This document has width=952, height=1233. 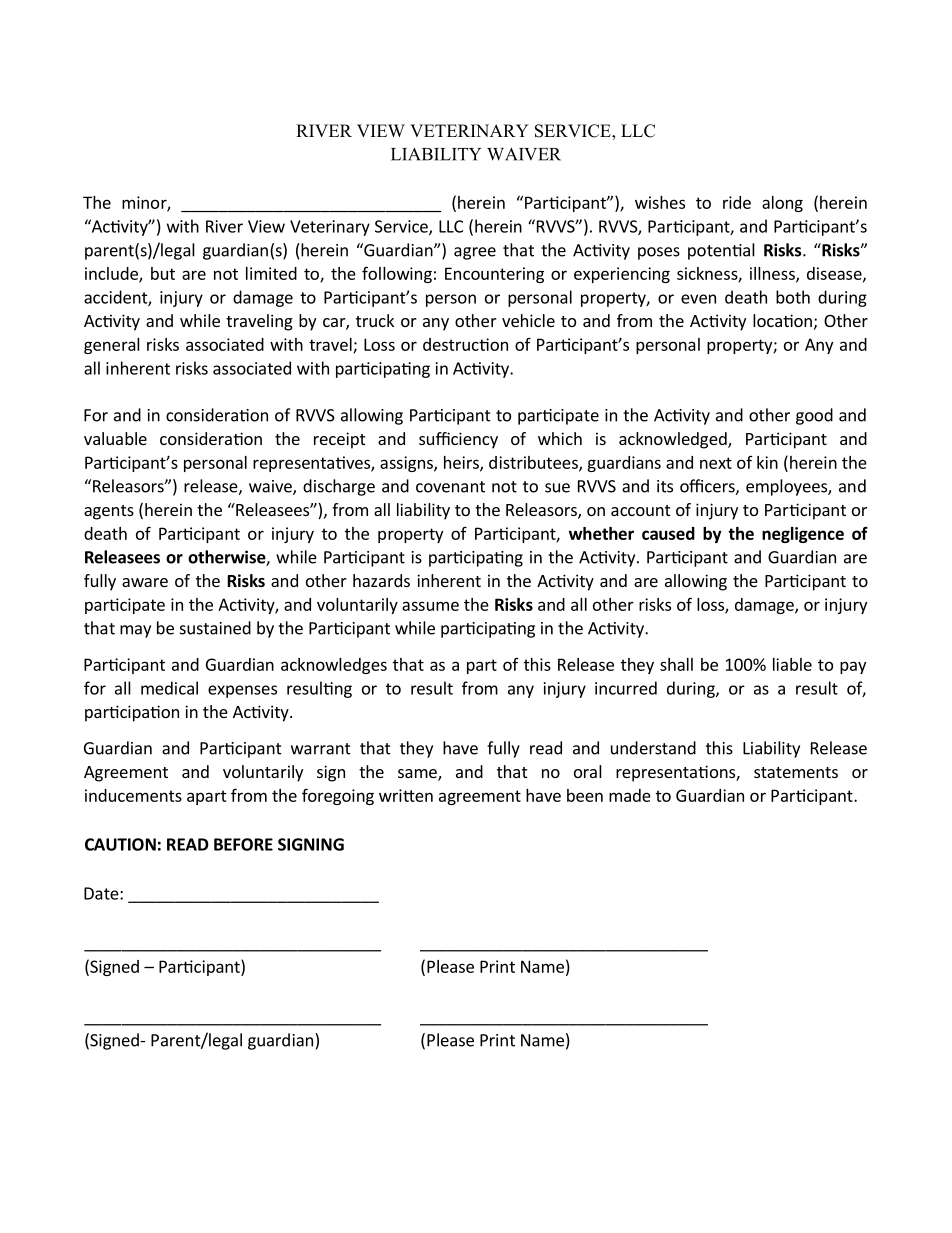 I want to click on been, so click(x=585, y=795).
